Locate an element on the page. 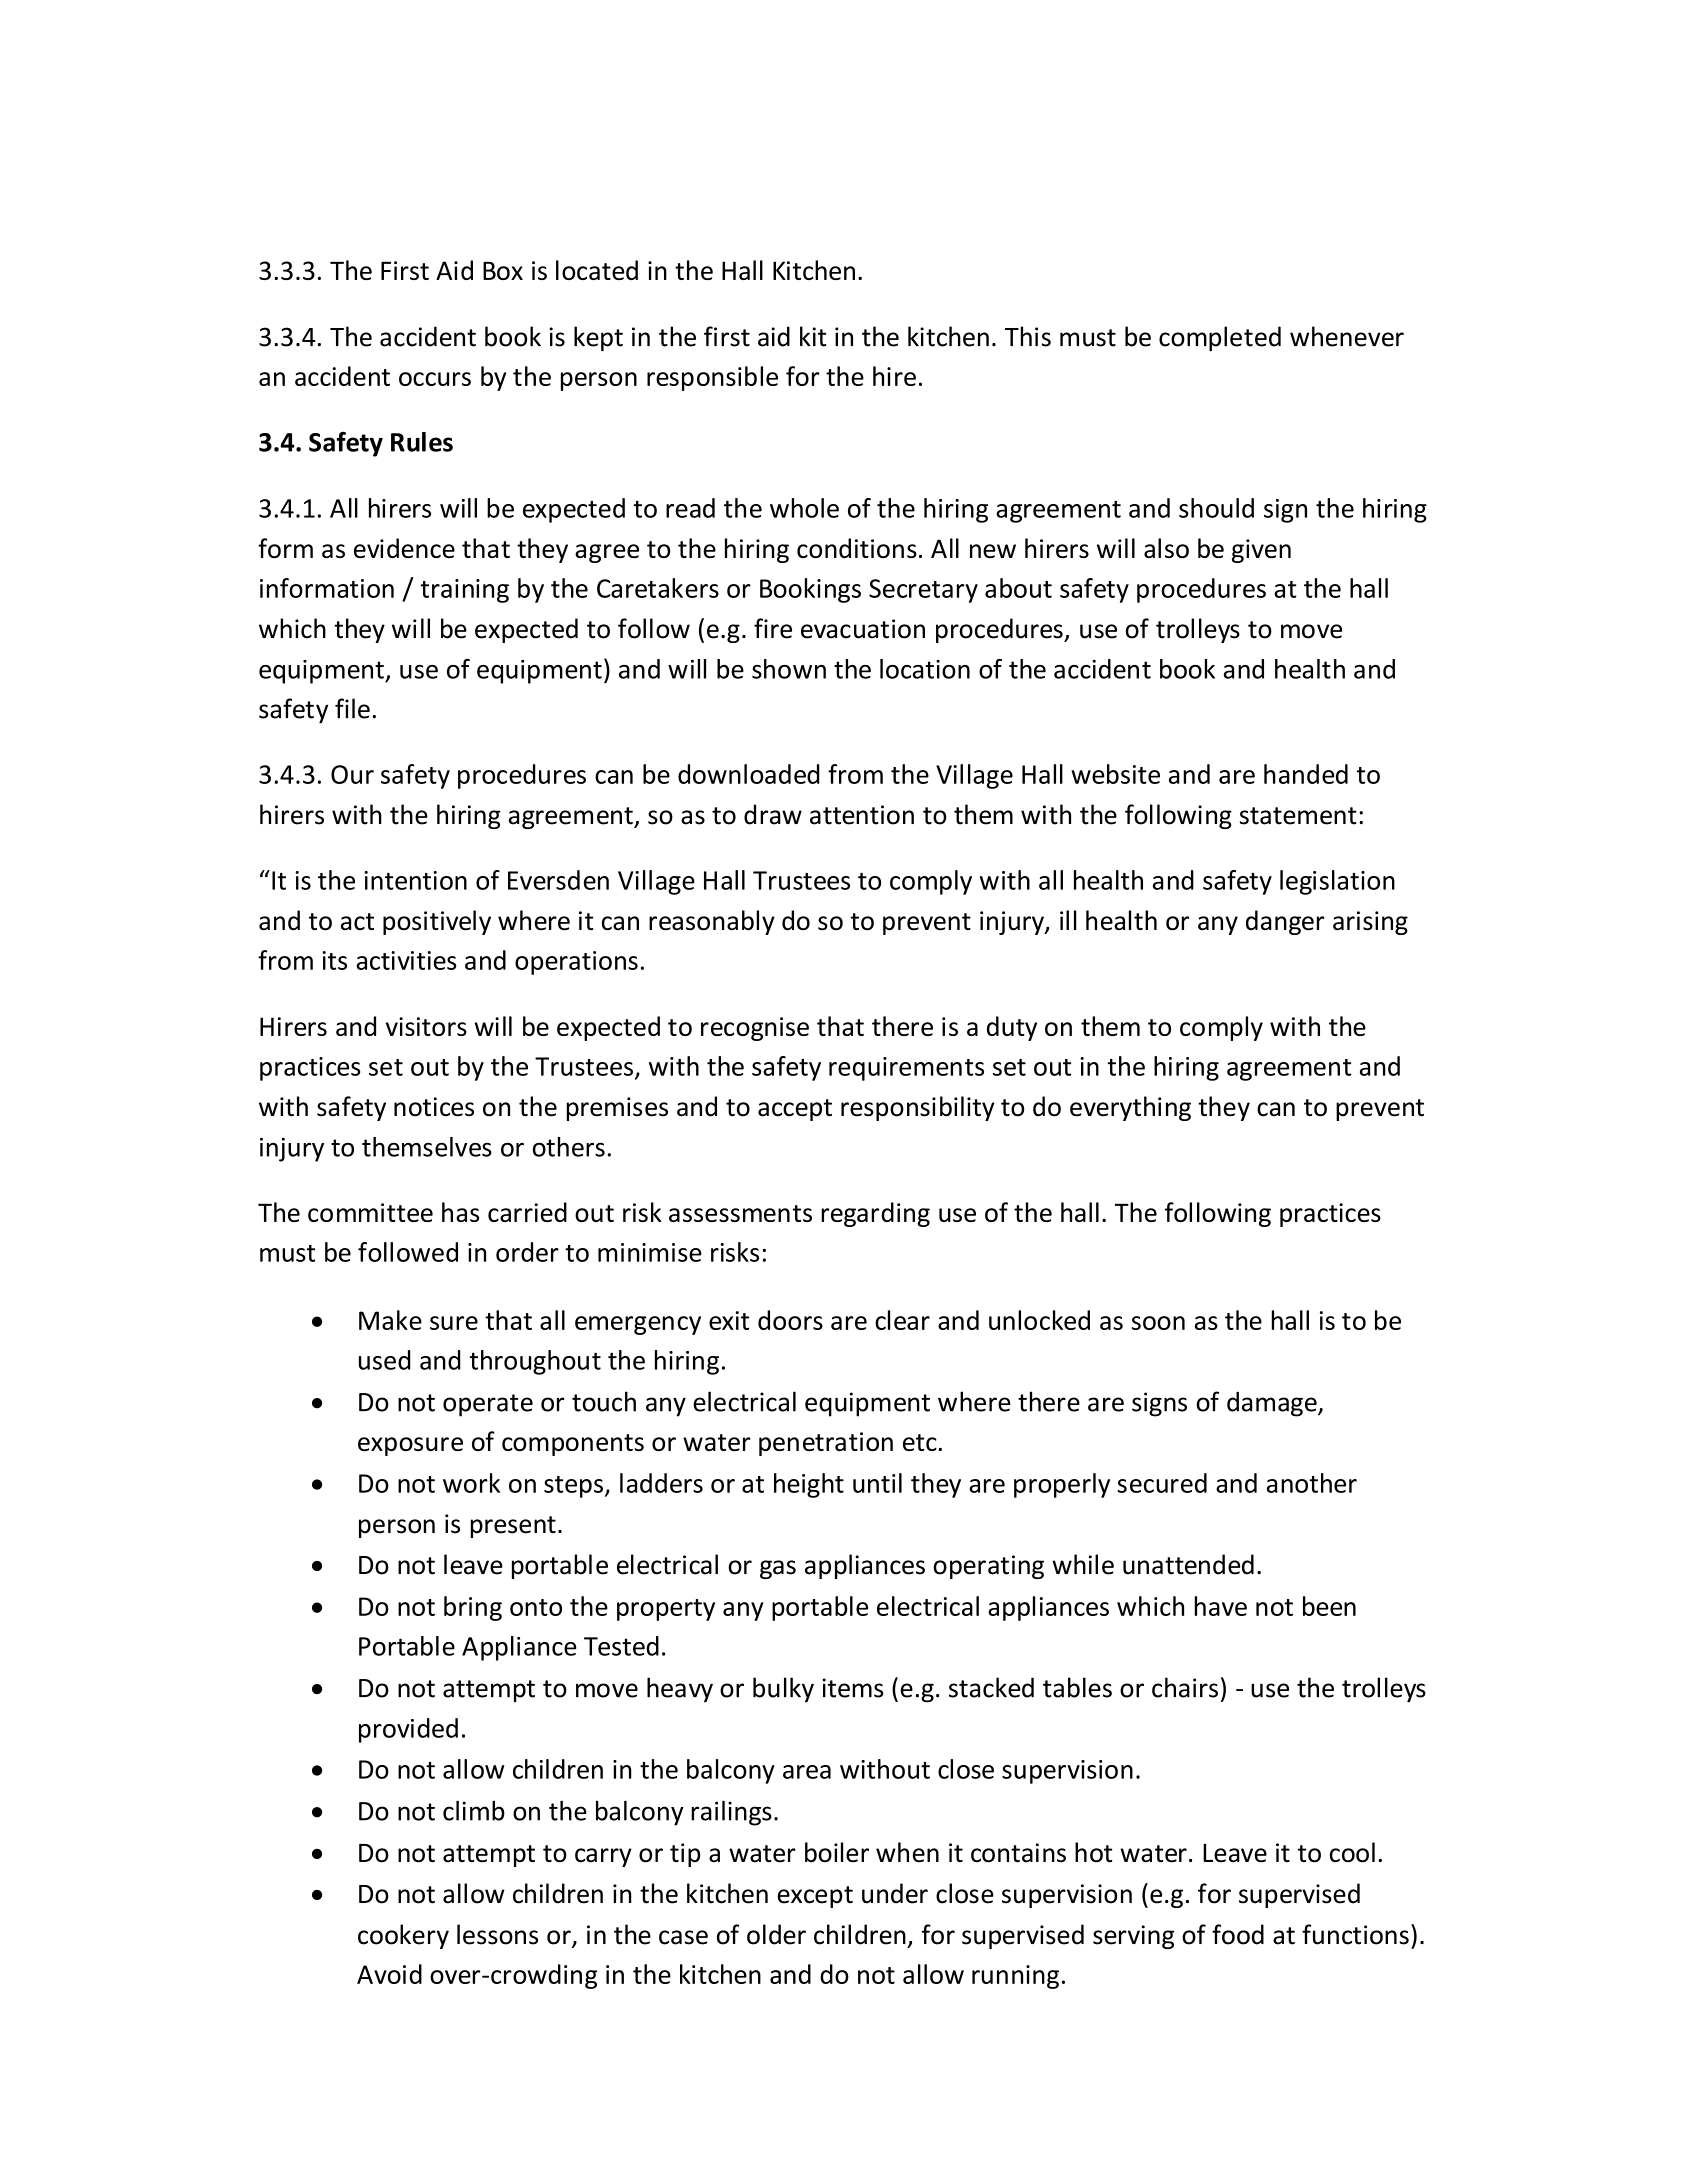 This image has height=2184, width=1688. completed is located at coordinates (1220, 338).
